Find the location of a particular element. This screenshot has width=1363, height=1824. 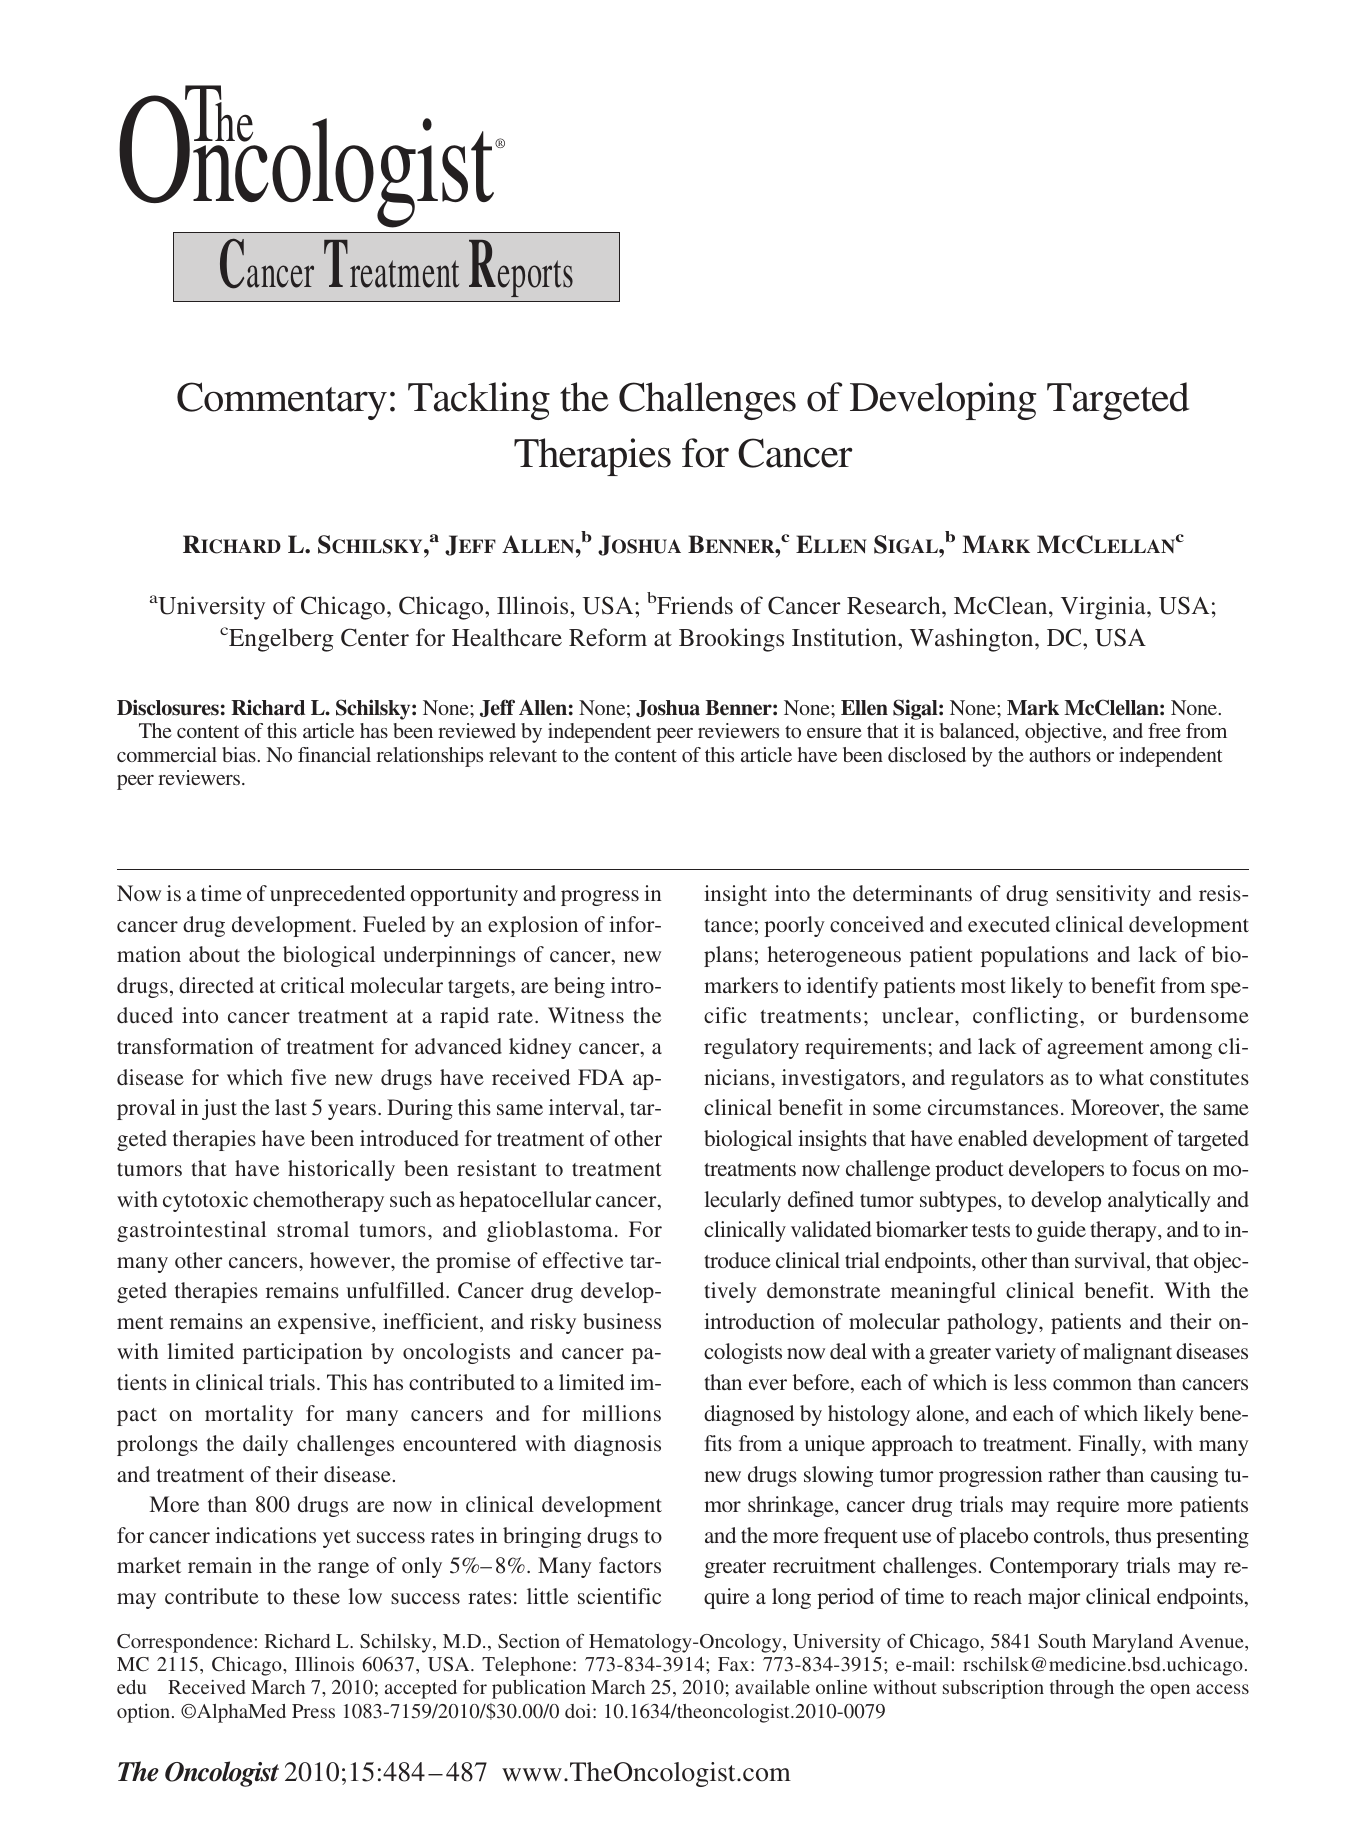

regulatory is located at coordinates (751, 1048).
